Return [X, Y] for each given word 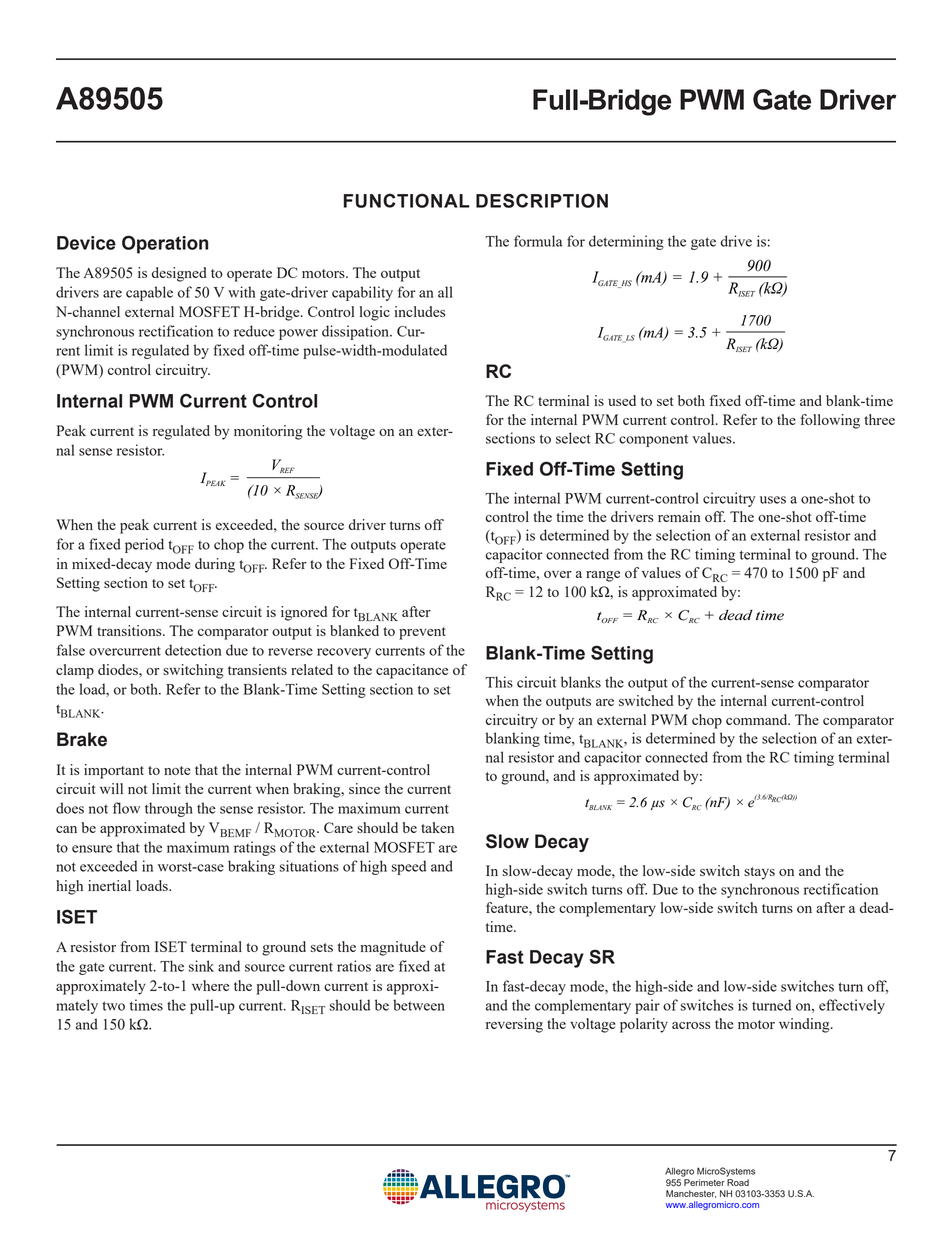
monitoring [268, 432]
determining [626, 242]
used [622, 400]
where [210, 985]
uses [773, 500]
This [499, 682]
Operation [165, 244]
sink [201, 966]
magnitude [393, 948]
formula [538, 241]
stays [759, 873]
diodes [119, 669]
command [758, 719]
